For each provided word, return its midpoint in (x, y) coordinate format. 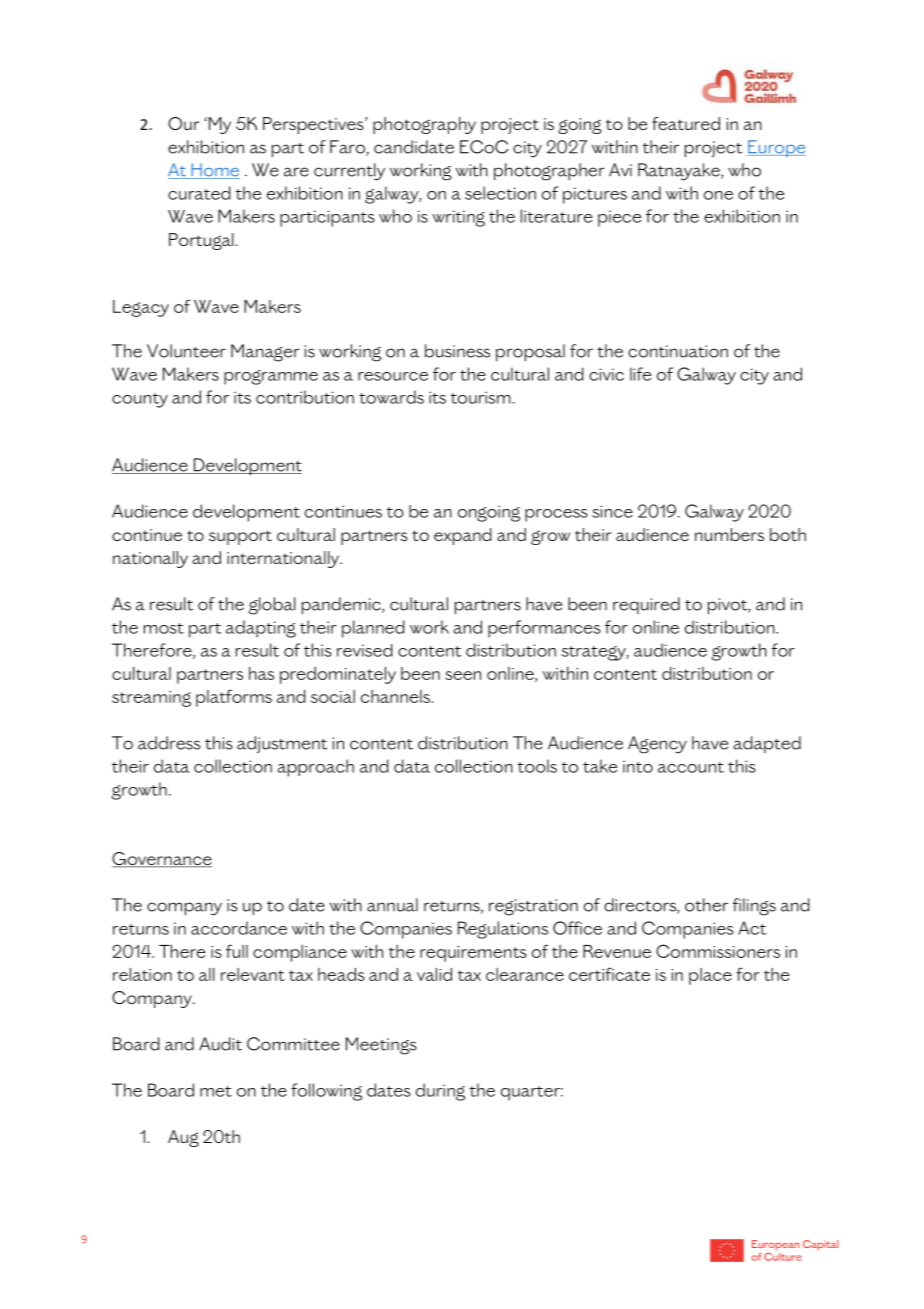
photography (424, 125)
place (710, 976)
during (440, 1092)
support (240, 537)
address (169, 743)
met (216, 1091)
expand (462, 536)
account (691, 767)
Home (214, 171)
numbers (729, 534)
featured (686, 123)
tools (537, 766)
